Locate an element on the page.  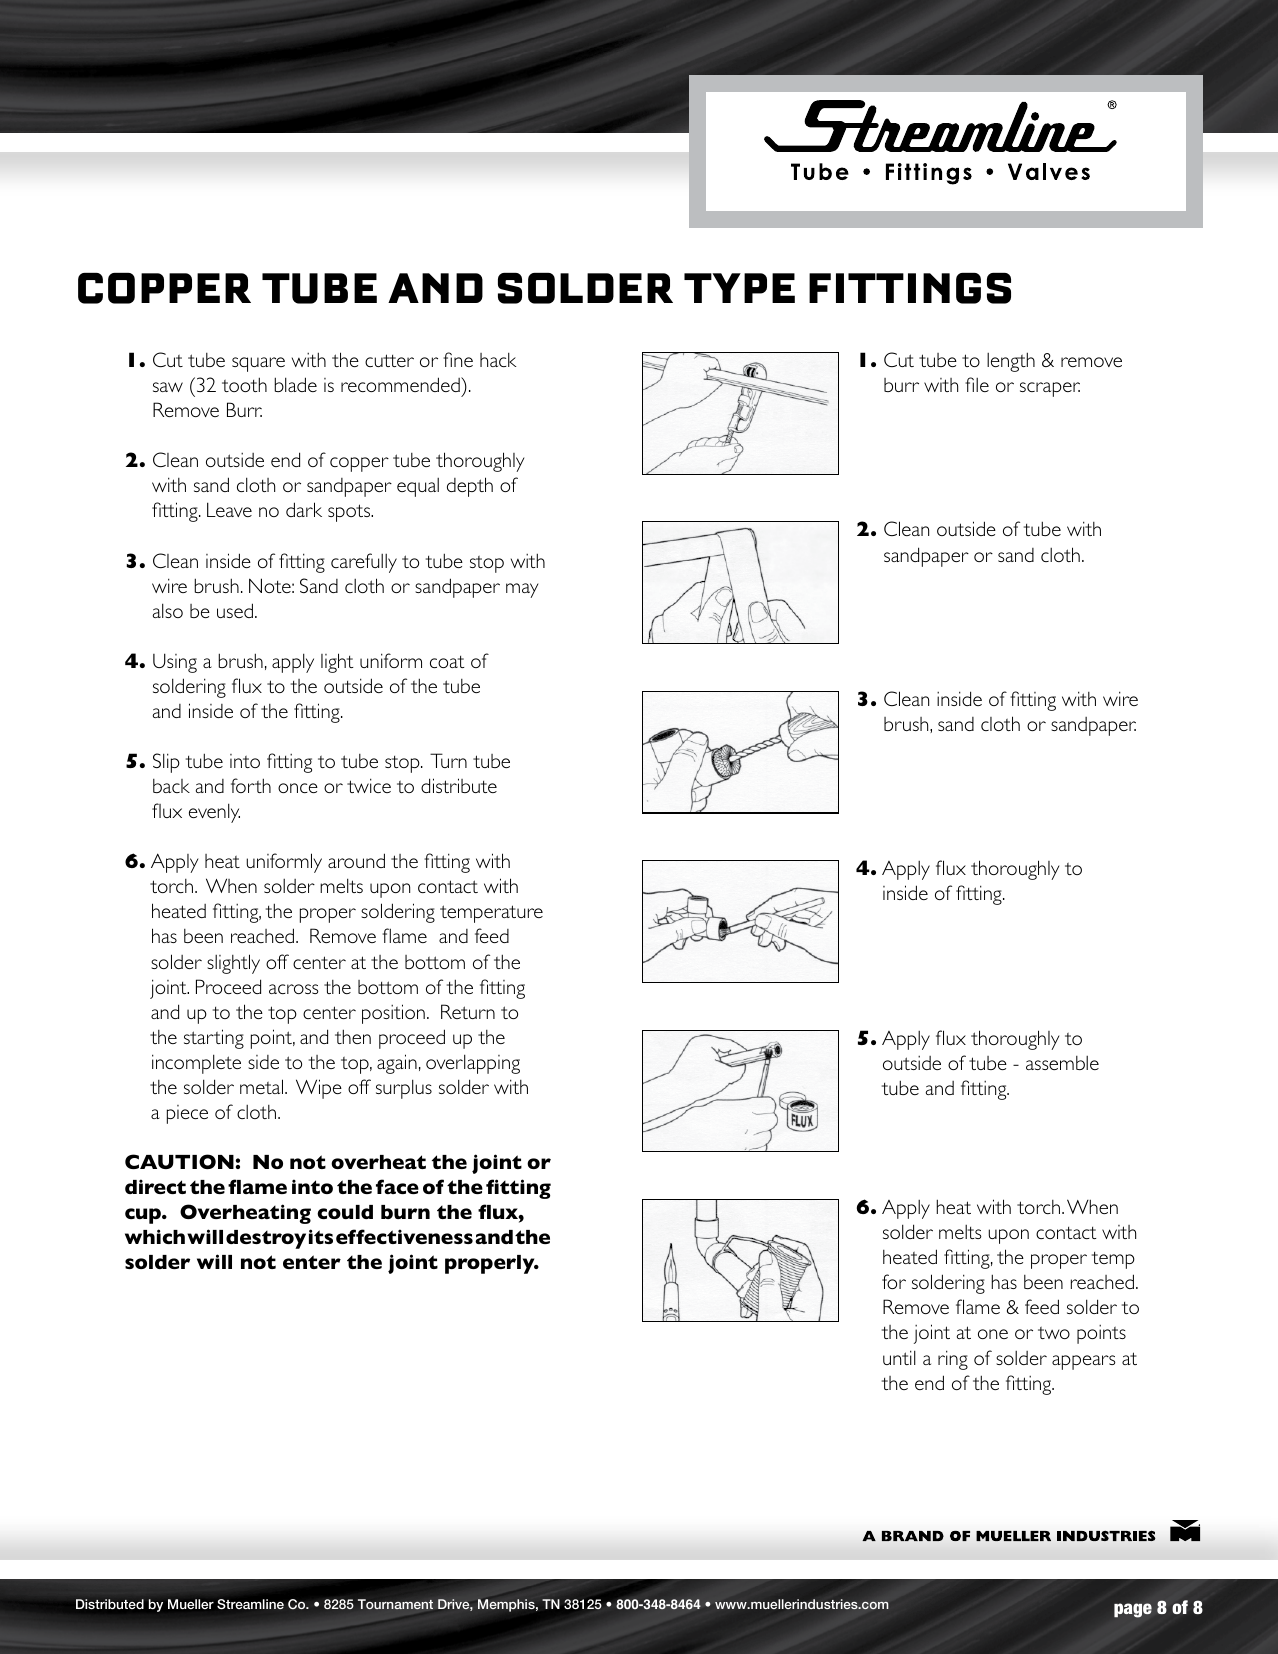
effectiveness is located at coordinates (404, 1236).
